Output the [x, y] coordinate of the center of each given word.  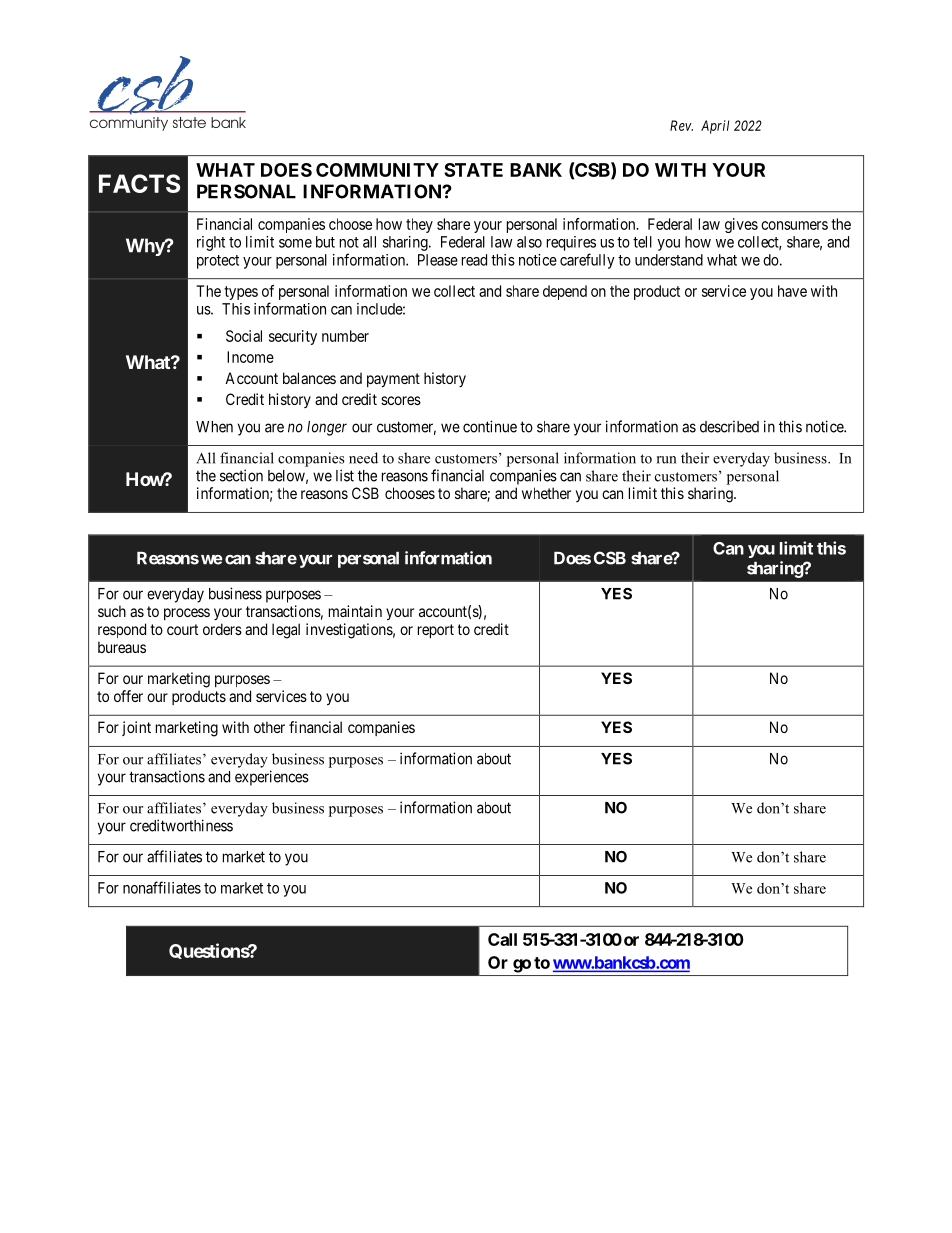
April [715, 127]
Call [502, 939]
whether [546, 493]
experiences [272, 778]
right [211, 243]
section [241, 475]
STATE [473, 170]
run [666, 460]
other [269, 727]
